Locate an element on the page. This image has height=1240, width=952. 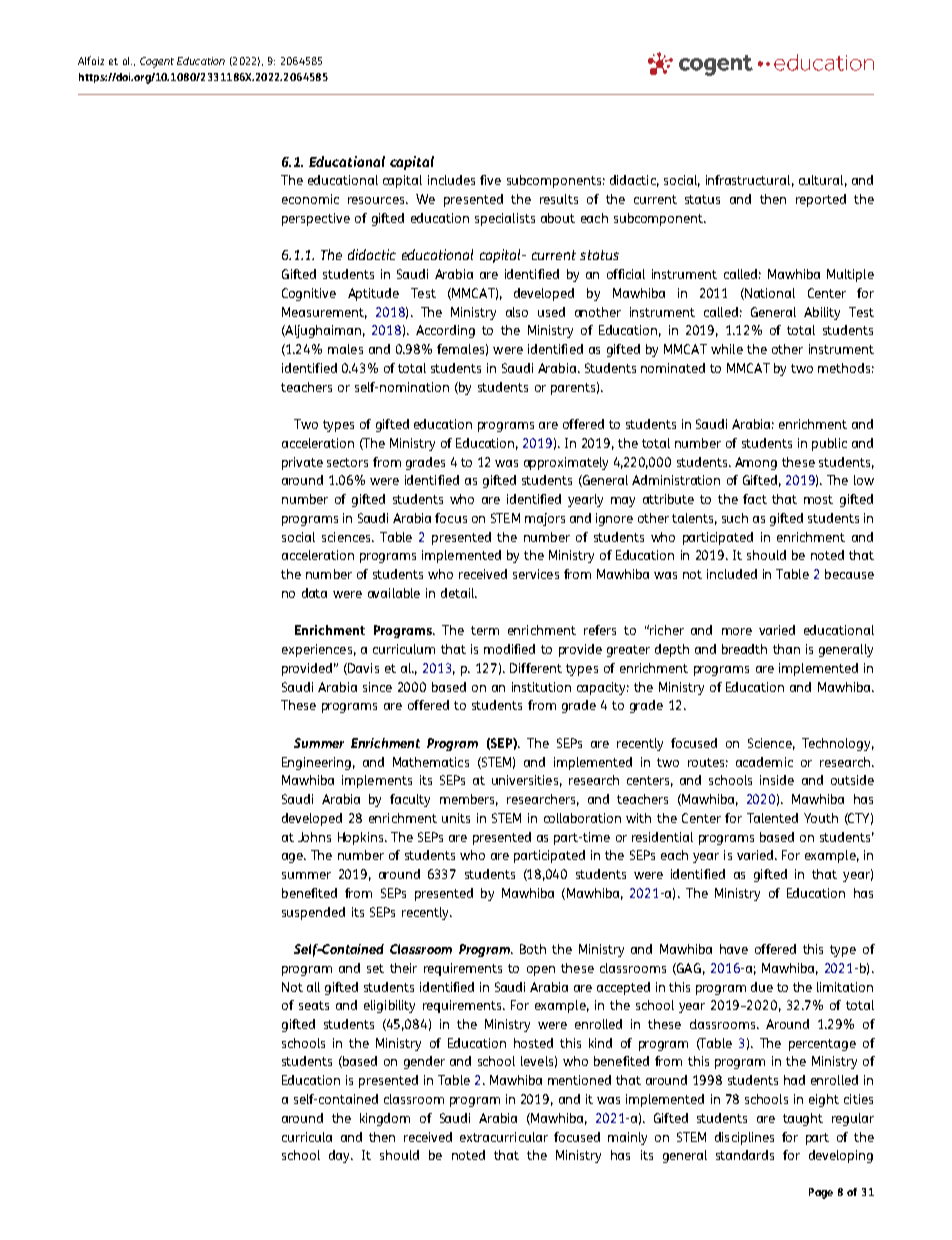
day is located at coordinates (340, 1156).
